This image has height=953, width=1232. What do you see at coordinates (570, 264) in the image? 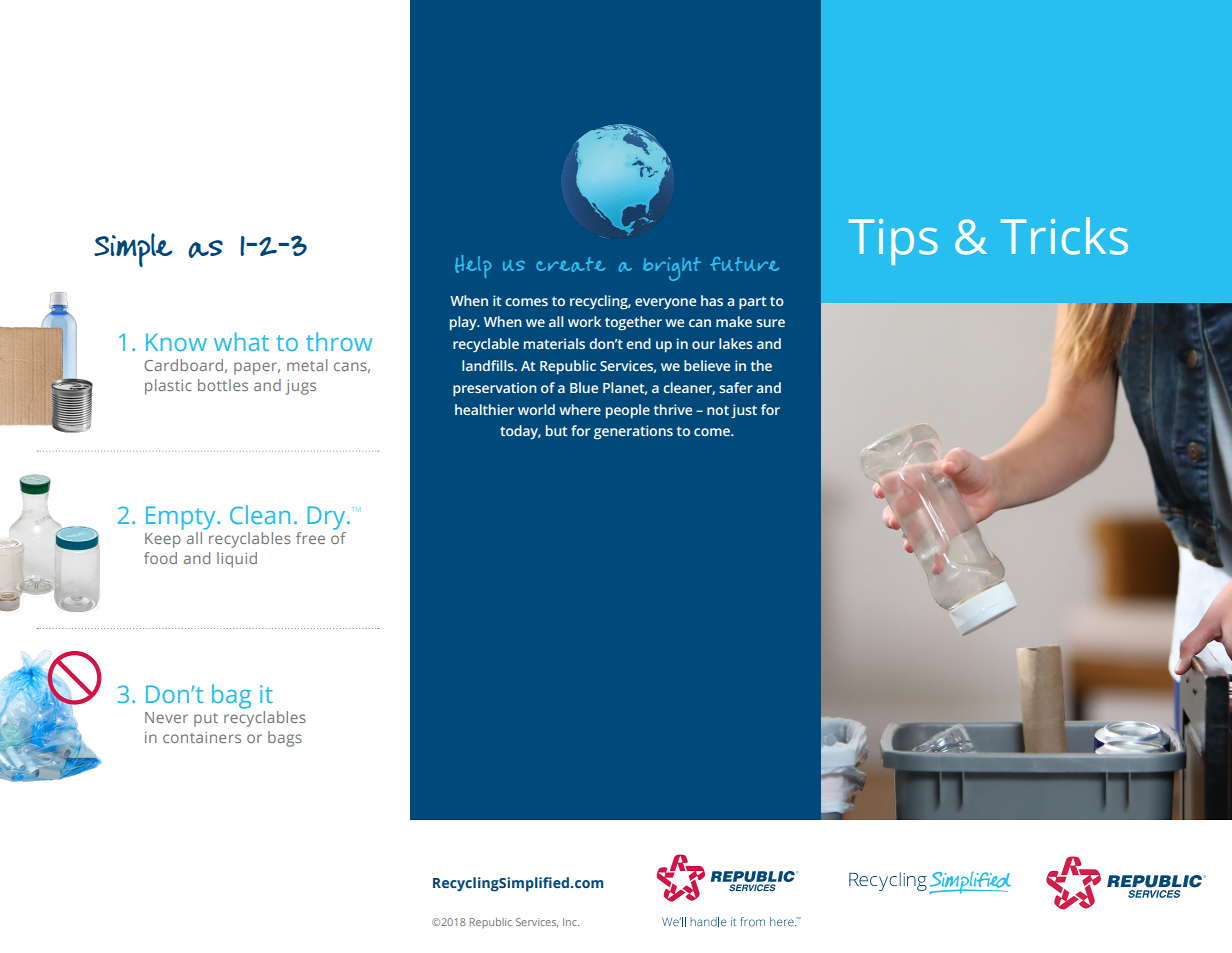
I see `create` at bounding box center [570, 264].
